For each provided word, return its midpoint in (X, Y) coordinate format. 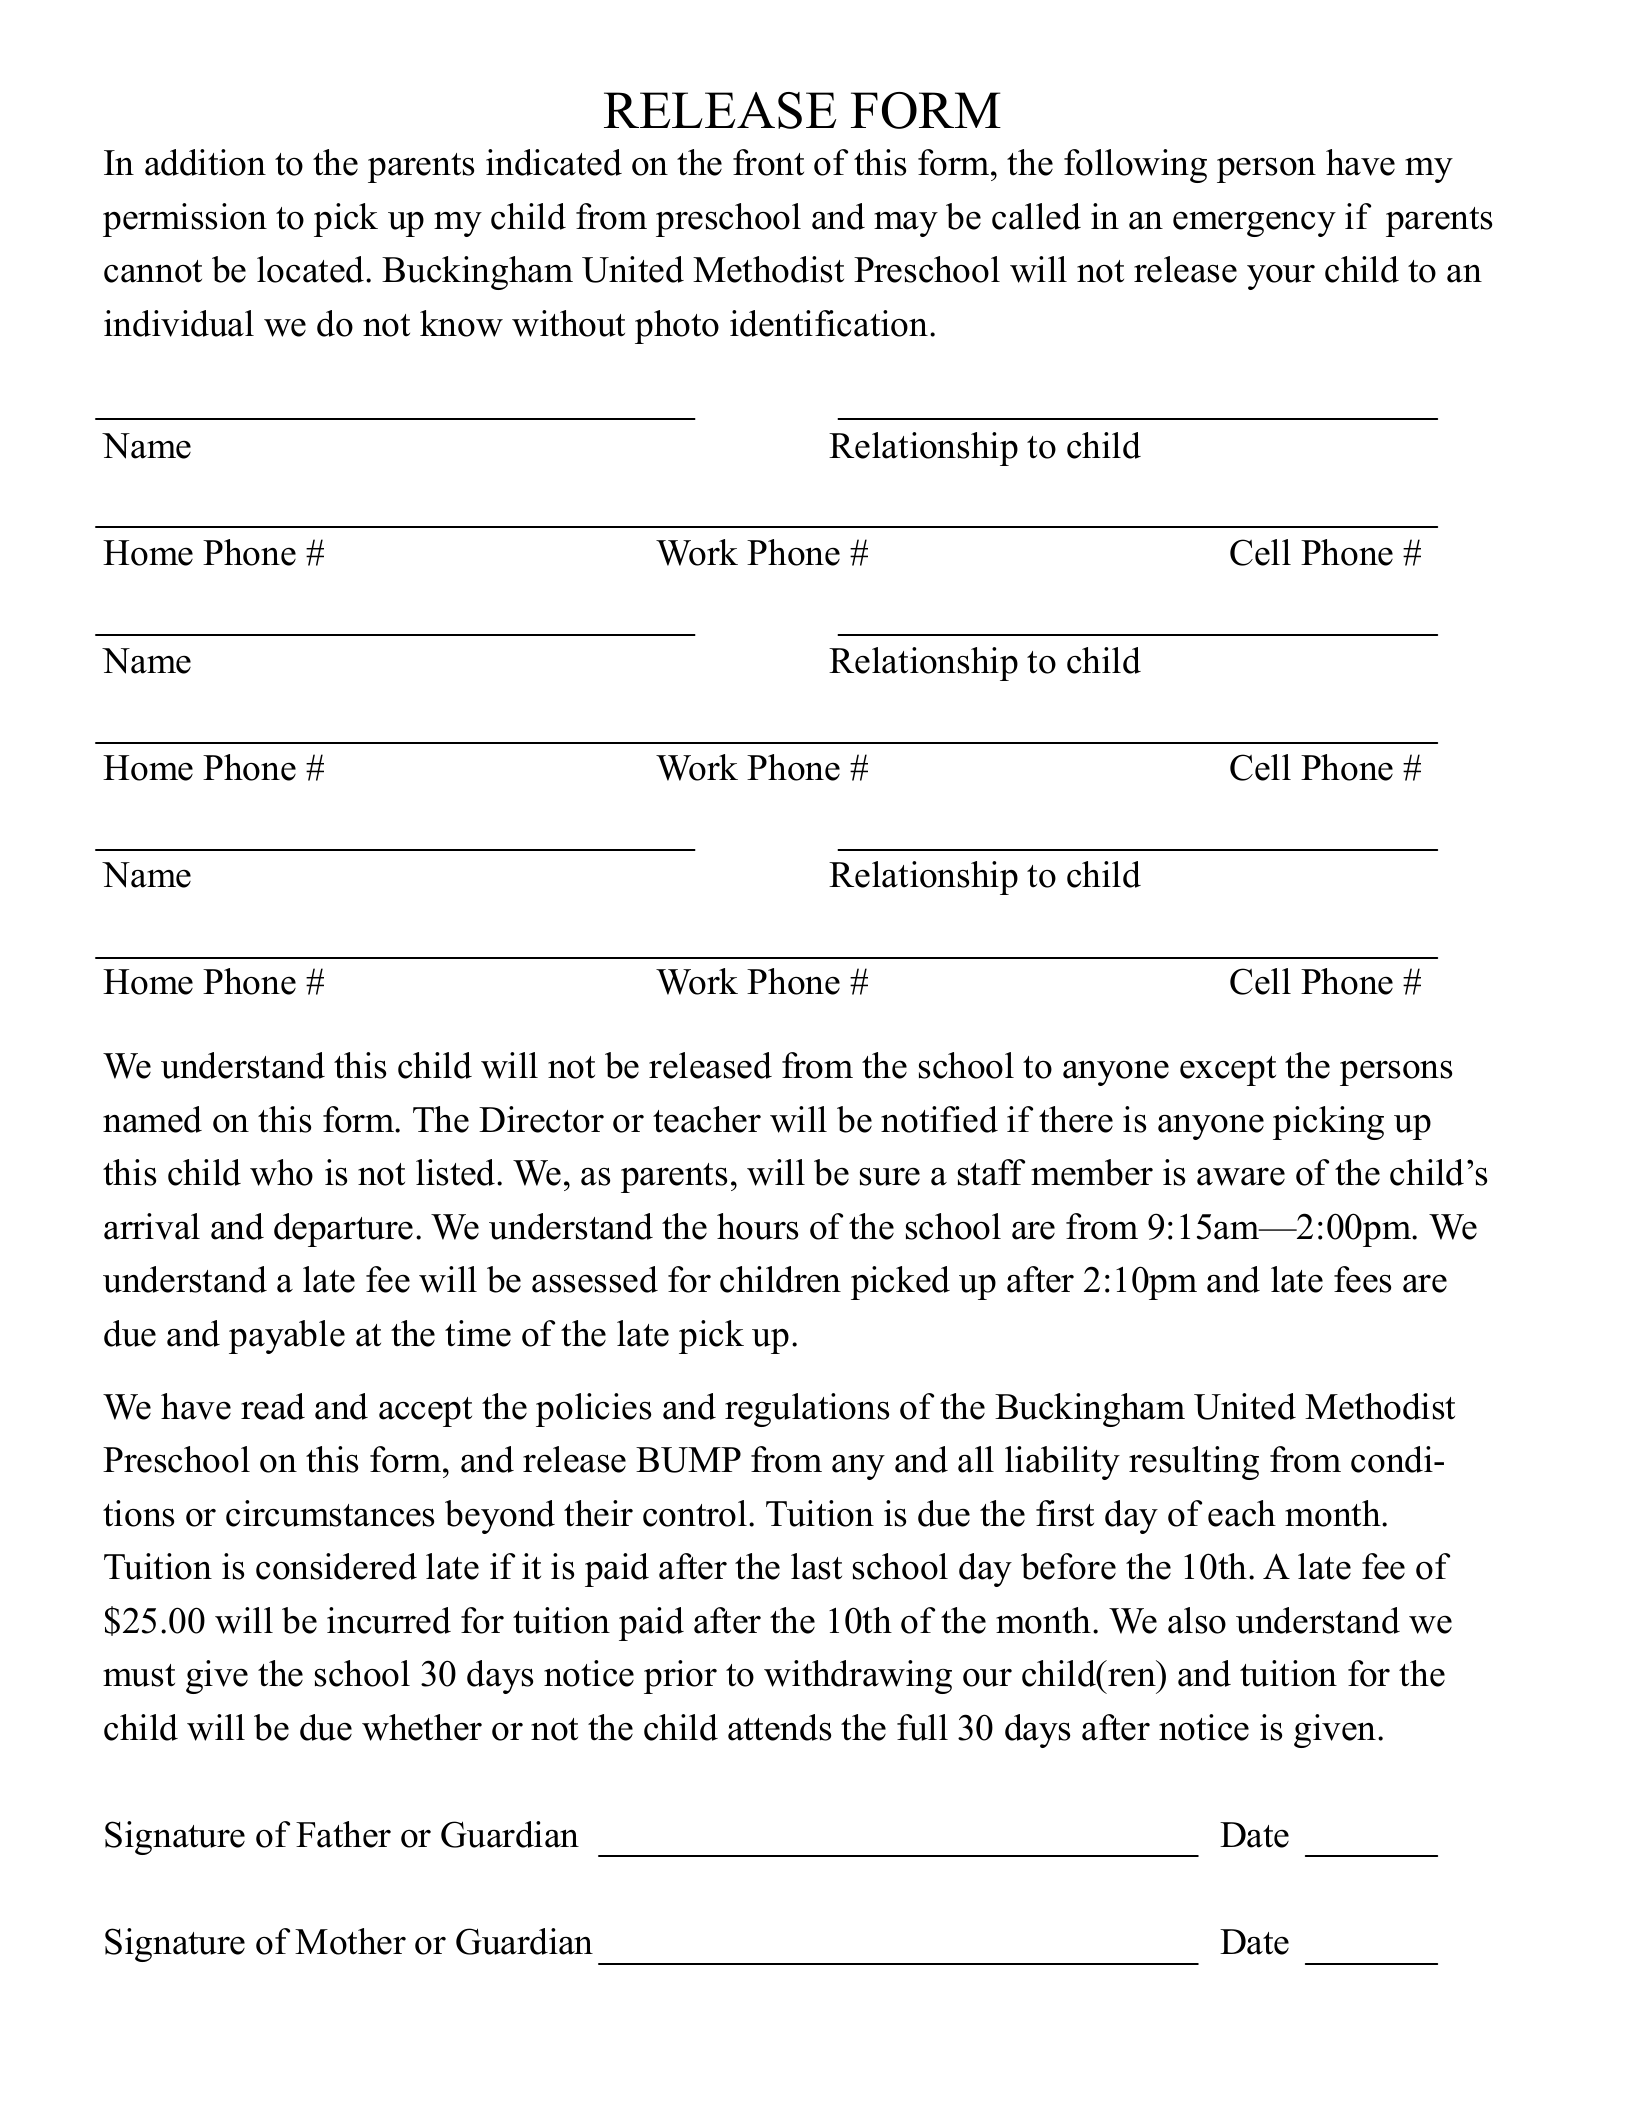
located (312, 269)
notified (939, 1119)
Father (343, 1834)
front (768, 162)
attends (779, 1727)
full (922, 1727)
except (1228, 1071)
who (281, 1172)
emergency (1254, 224)
